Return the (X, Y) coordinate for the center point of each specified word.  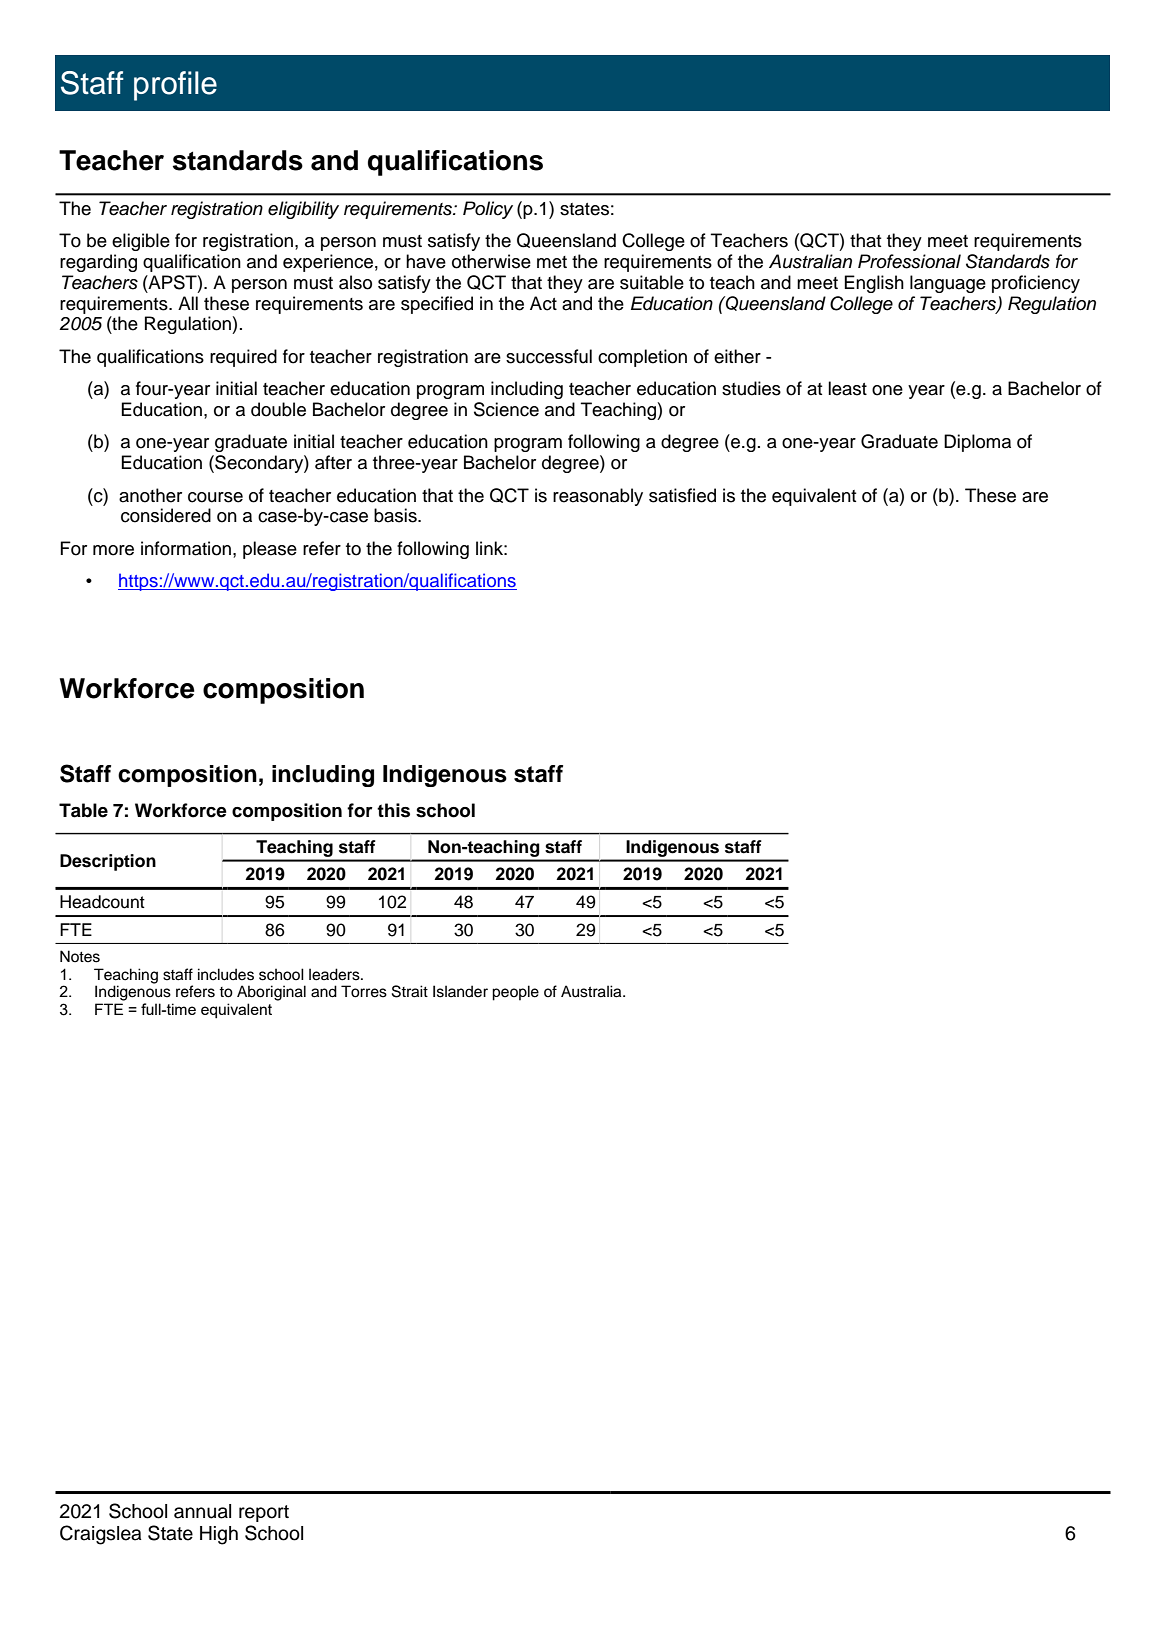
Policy (488, 210)
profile (175, 86)
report (264, 1513)
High (219, 1535)
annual (202, 1511)
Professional (909, 261)
